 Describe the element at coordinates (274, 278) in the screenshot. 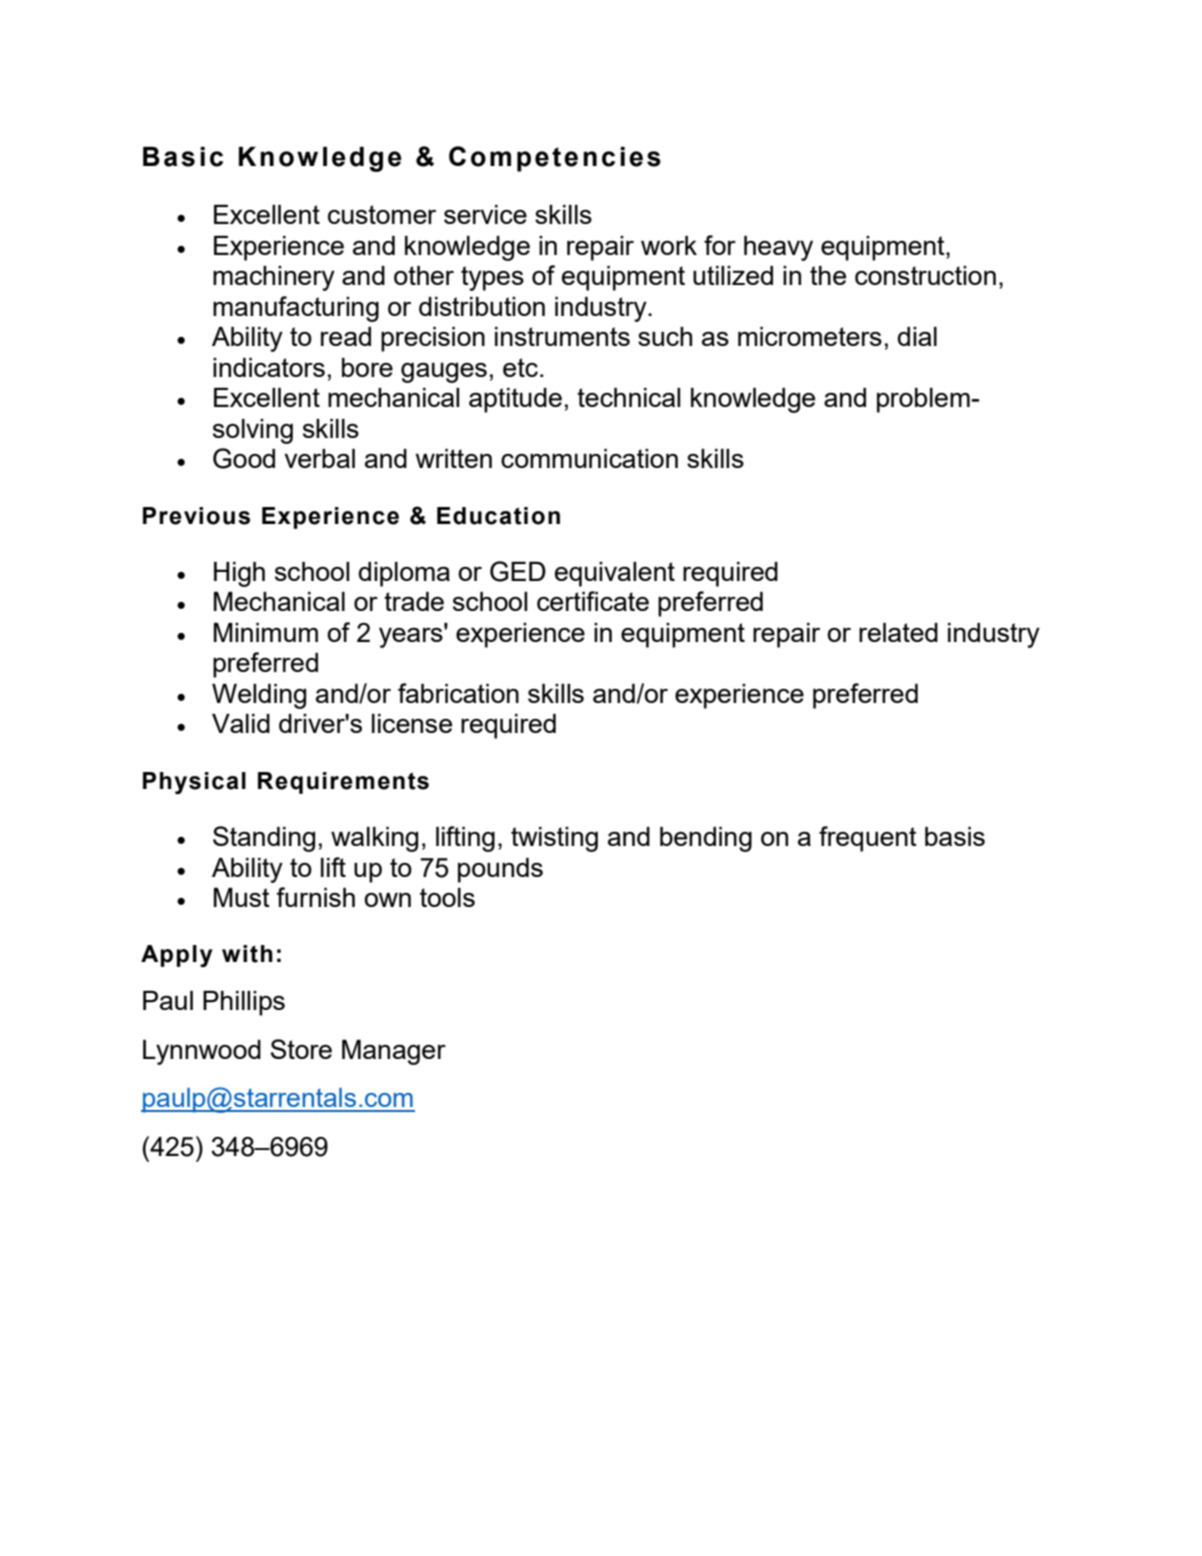

I see `machinery` at that location.
